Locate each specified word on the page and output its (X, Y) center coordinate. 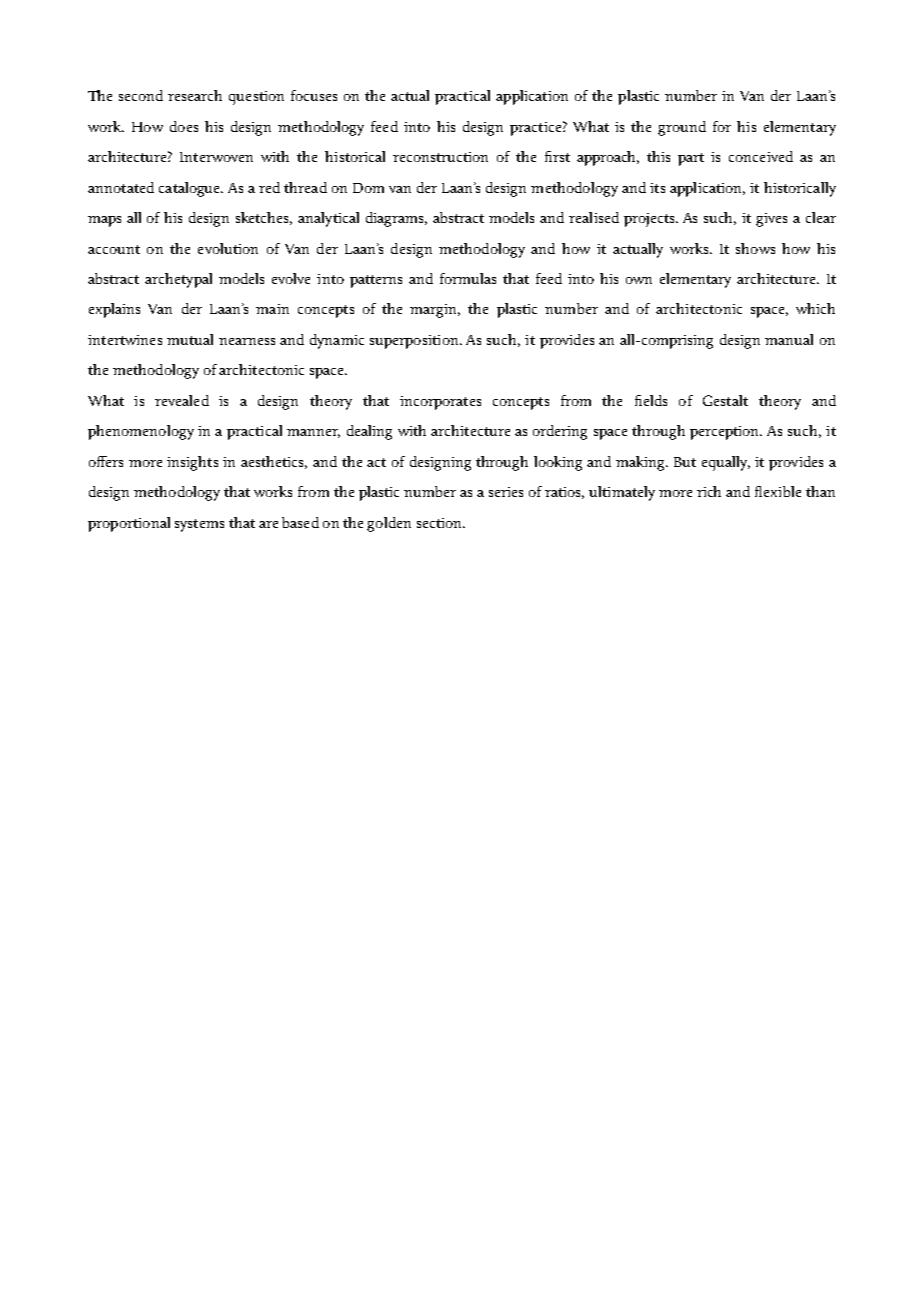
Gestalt (725, 400)
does (184, 126)
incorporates (440, 403)
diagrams (396, 219)
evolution (228, 248)
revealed (182, 400)
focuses (314, 95)
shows (755, 248)
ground (682, 128)
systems (199, 525)
